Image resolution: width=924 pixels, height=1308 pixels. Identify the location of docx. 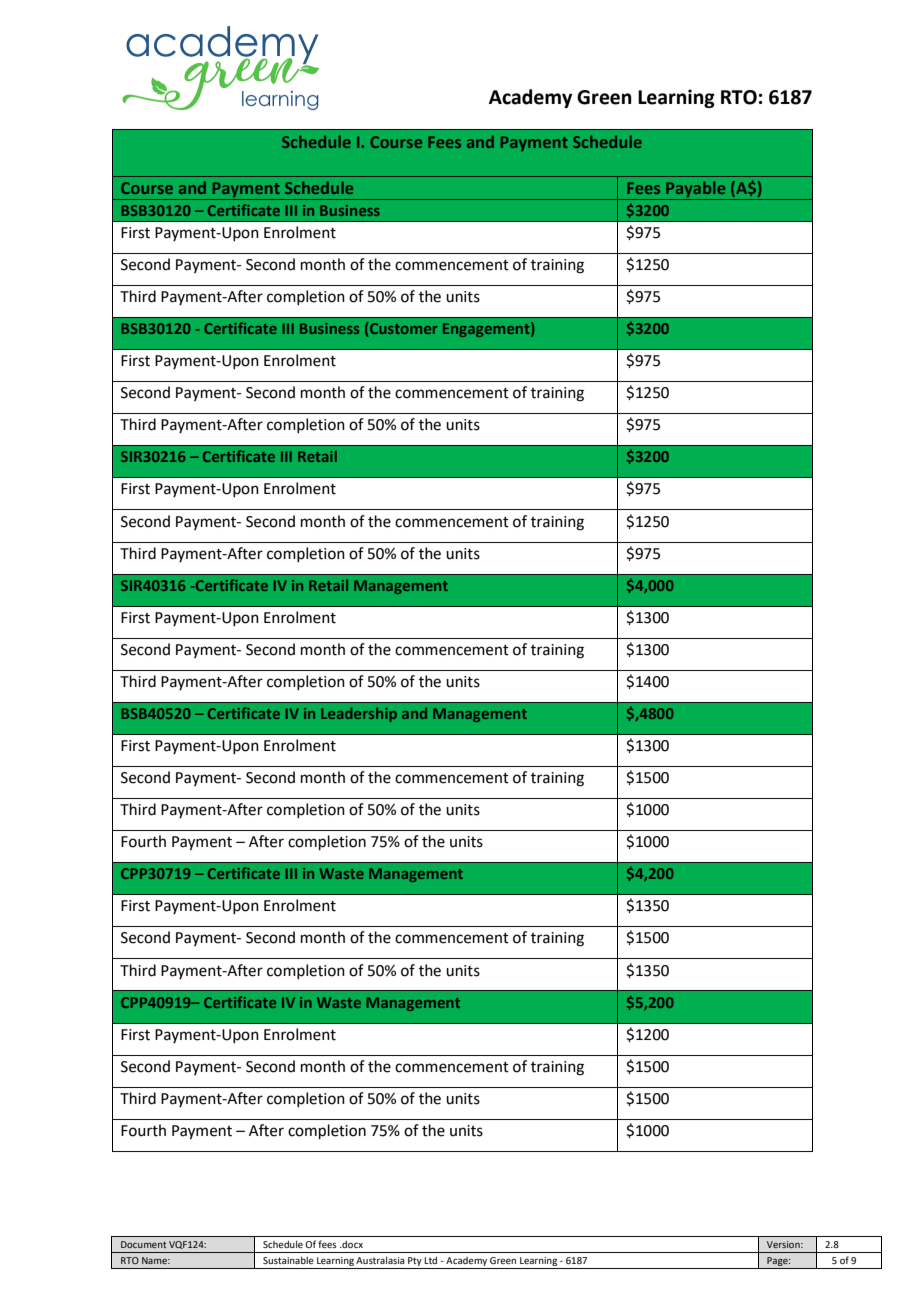
(351, 1244).
